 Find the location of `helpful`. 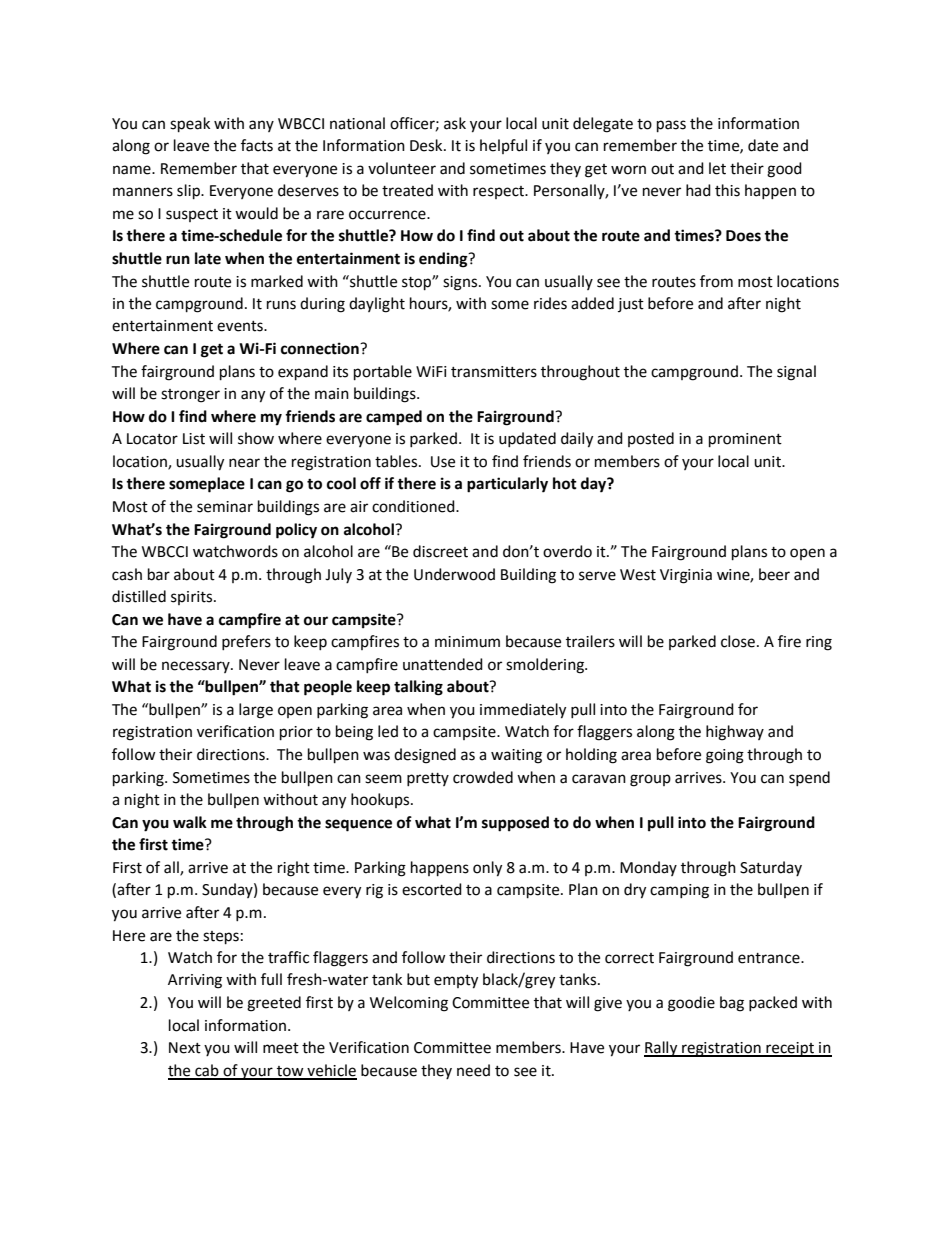

helpful is located at coordinates (503, 146).
